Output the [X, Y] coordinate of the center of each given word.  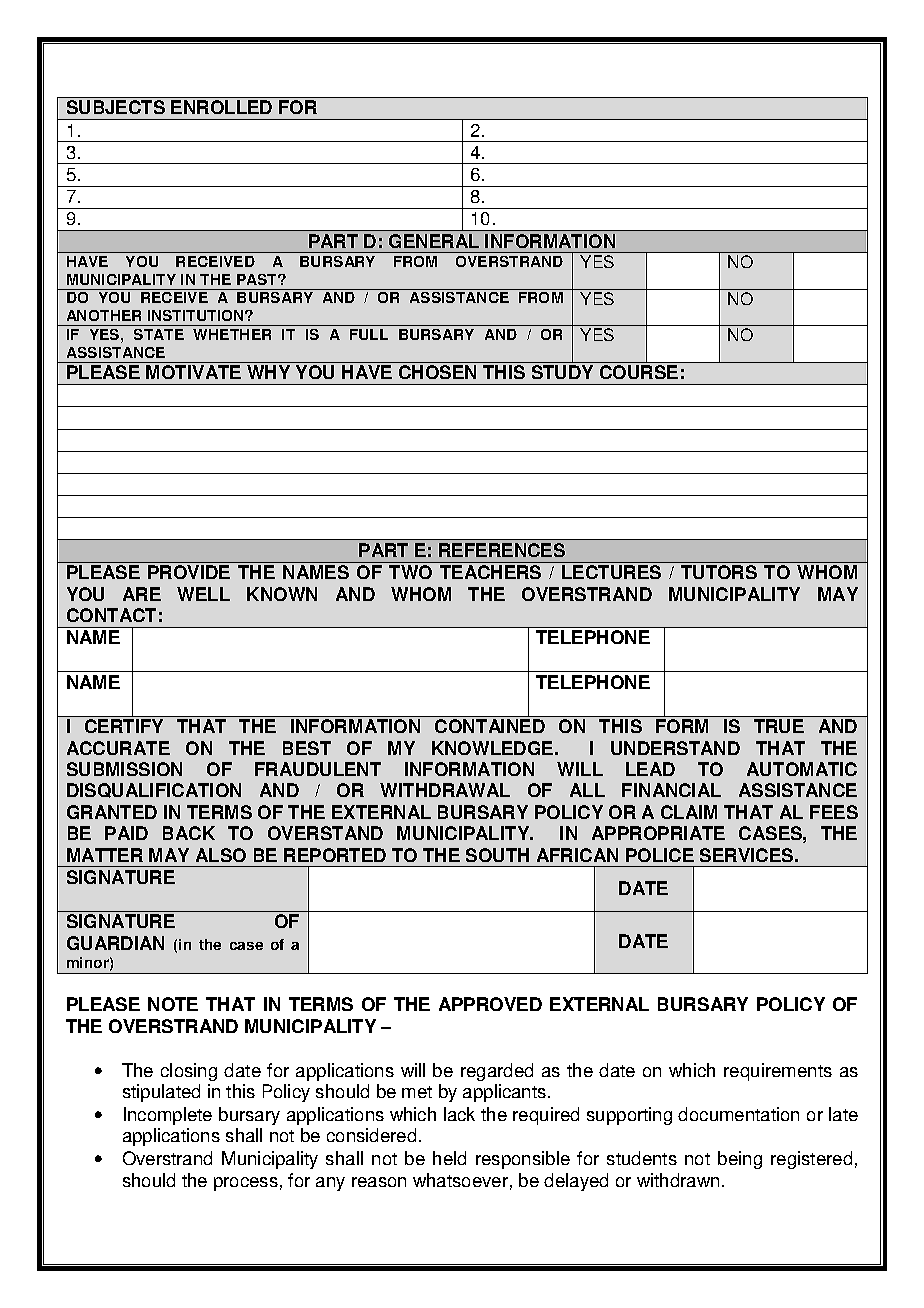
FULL [369, 334]
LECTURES [611, 572]
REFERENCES [502, 550]
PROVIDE [189, 572]
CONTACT [111, 615]
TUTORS [719, 572]
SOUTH [497, 855]
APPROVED [490, 1004]
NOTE [173, 1004]
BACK [189, 833]
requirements [778, 1072]
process [246, 1184]
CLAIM [689, 812]
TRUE [779, 726]
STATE [159, 334]
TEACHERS [490, 572]
